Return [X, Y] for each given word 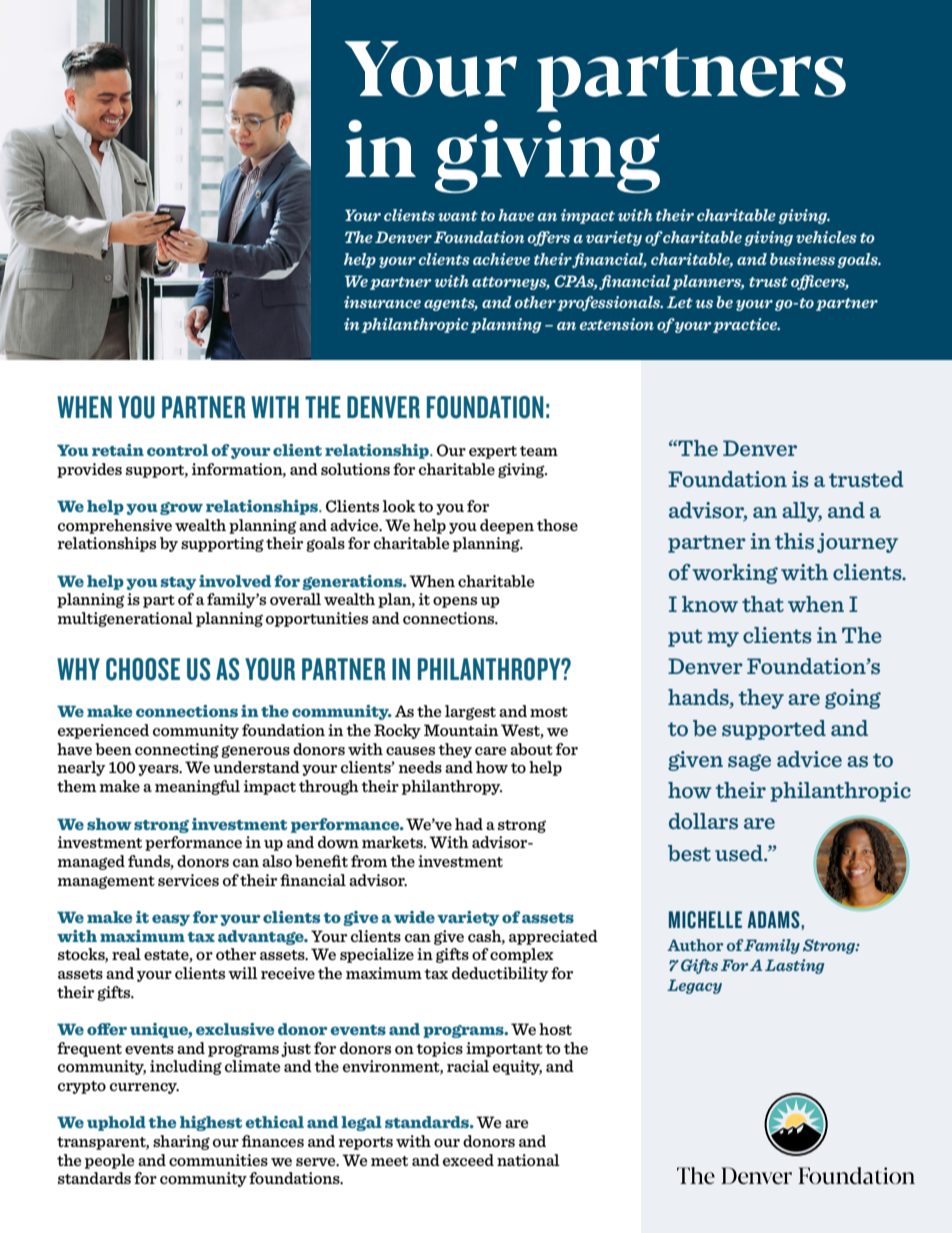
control [177, 450]
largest [470, 712]
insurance [382, 302]
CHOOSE [143, 669]
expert [493, 452]
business [802, 259]
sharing [181, 1142]
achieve [501, 259]
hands [699, 698]
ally [802, 512]
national [528, 1160]
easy [171, 920]
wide [414, 917]
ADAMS [775, 920]
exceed [468, 1160]
